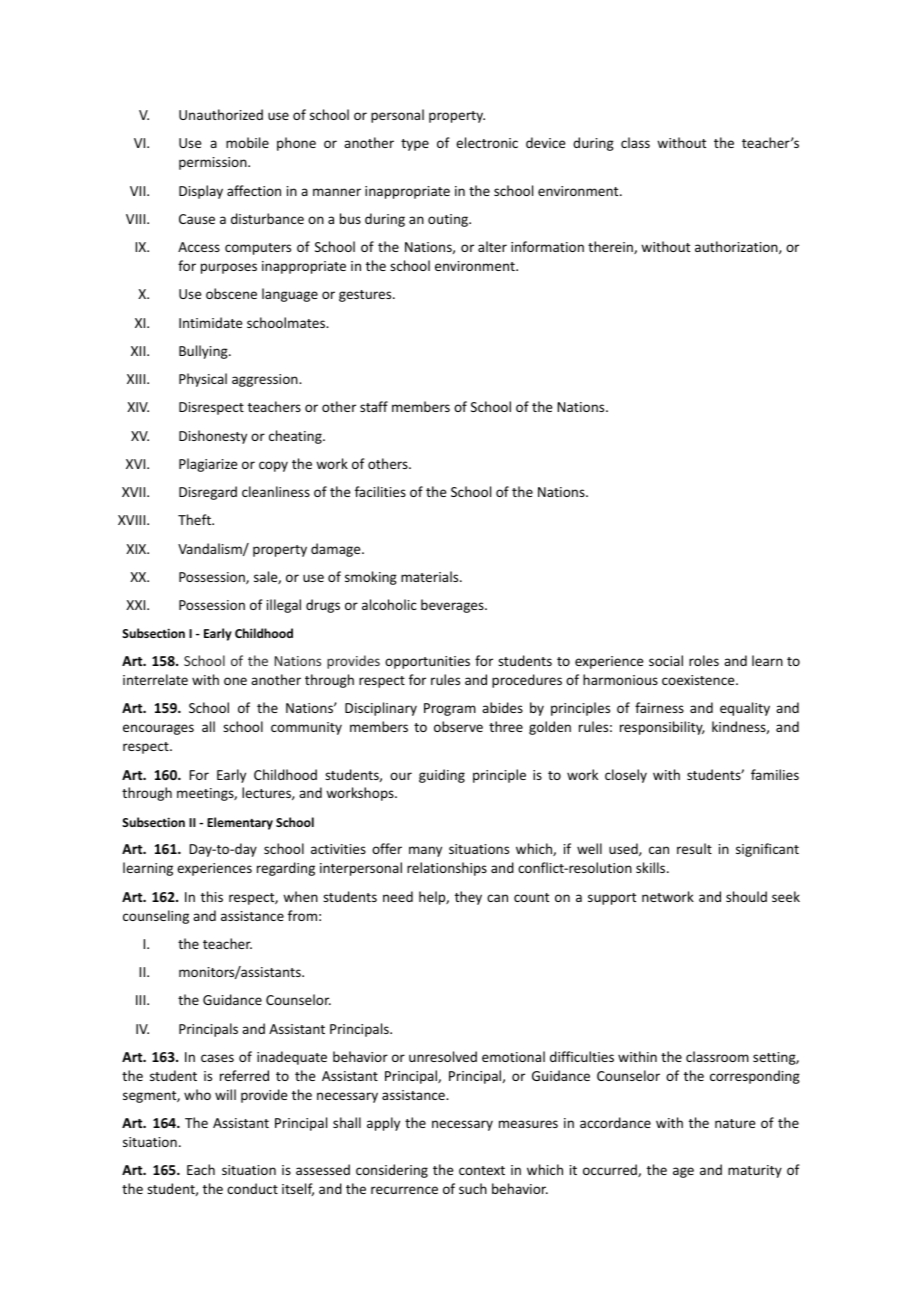 The image size is (924, 1307). I want to click on context, so click(482, 1170).
